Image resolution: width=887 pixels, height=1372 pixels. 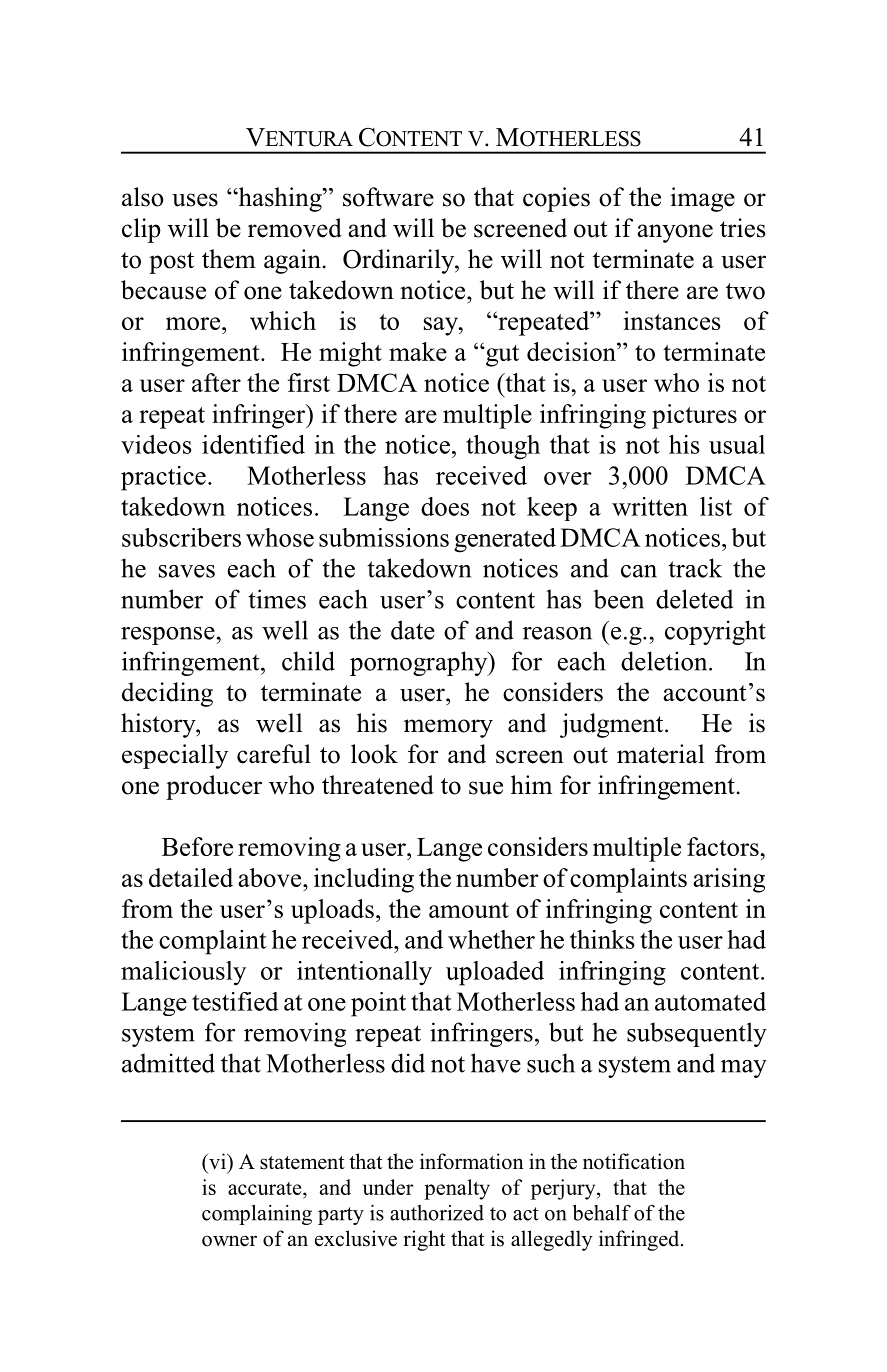 I want to click on memory, so click(x=448, y=728).
